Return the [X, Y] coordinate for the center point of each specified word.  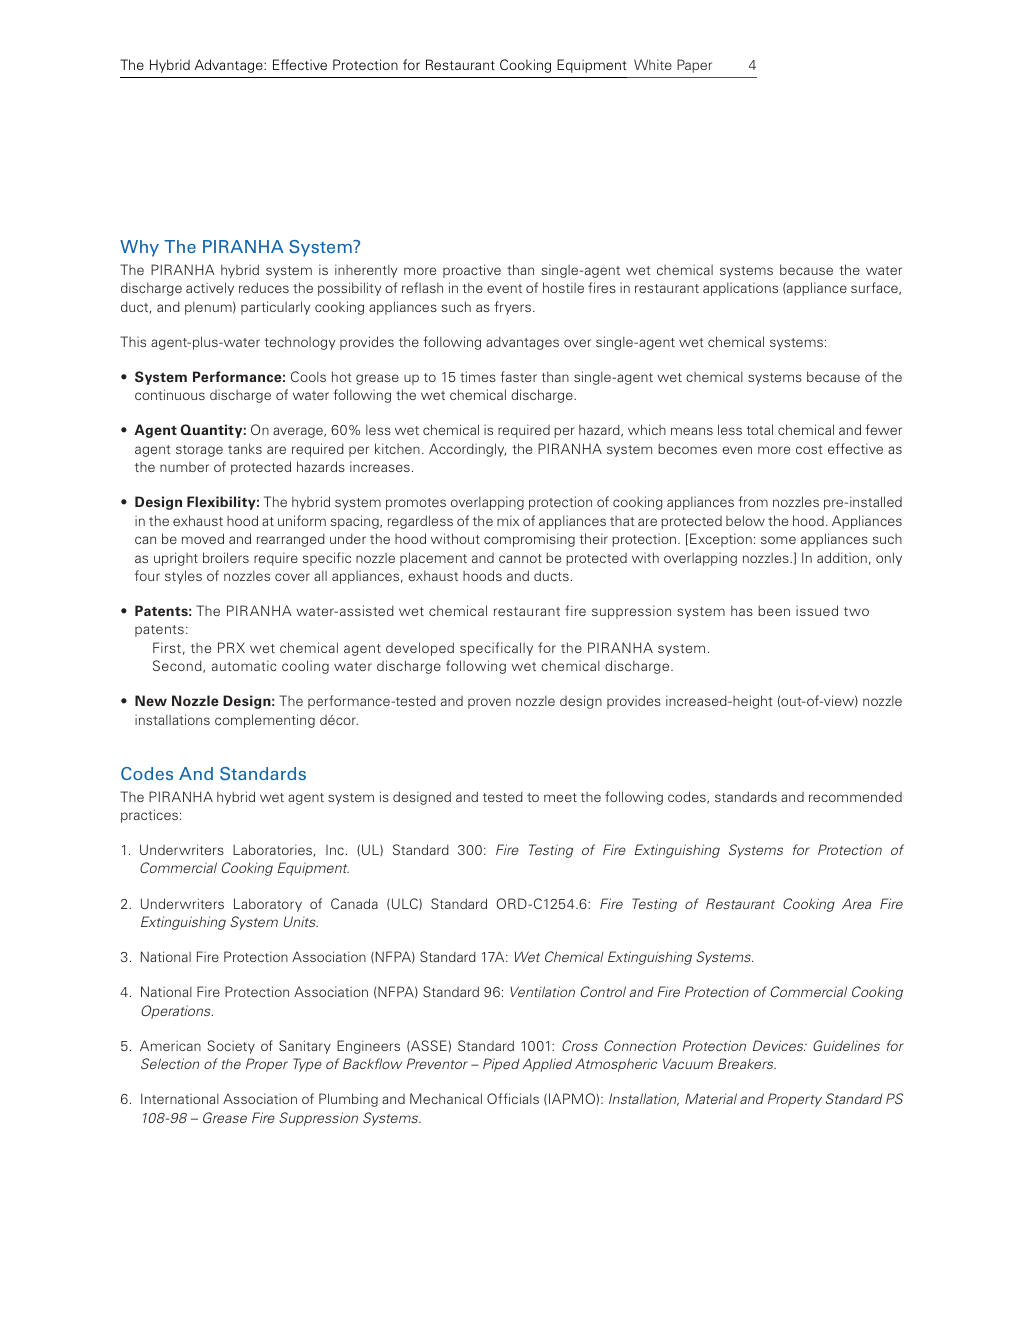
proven [489, 703]
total [759, 429]
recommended [855, 796]
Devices [779, 1045]
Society [231, 1047]
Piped [501, 1065]
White [653, 64]
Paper [694, 66]
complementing [265, 721]
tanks [245, 448]
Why [139, 248]
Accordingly [467, 450]
